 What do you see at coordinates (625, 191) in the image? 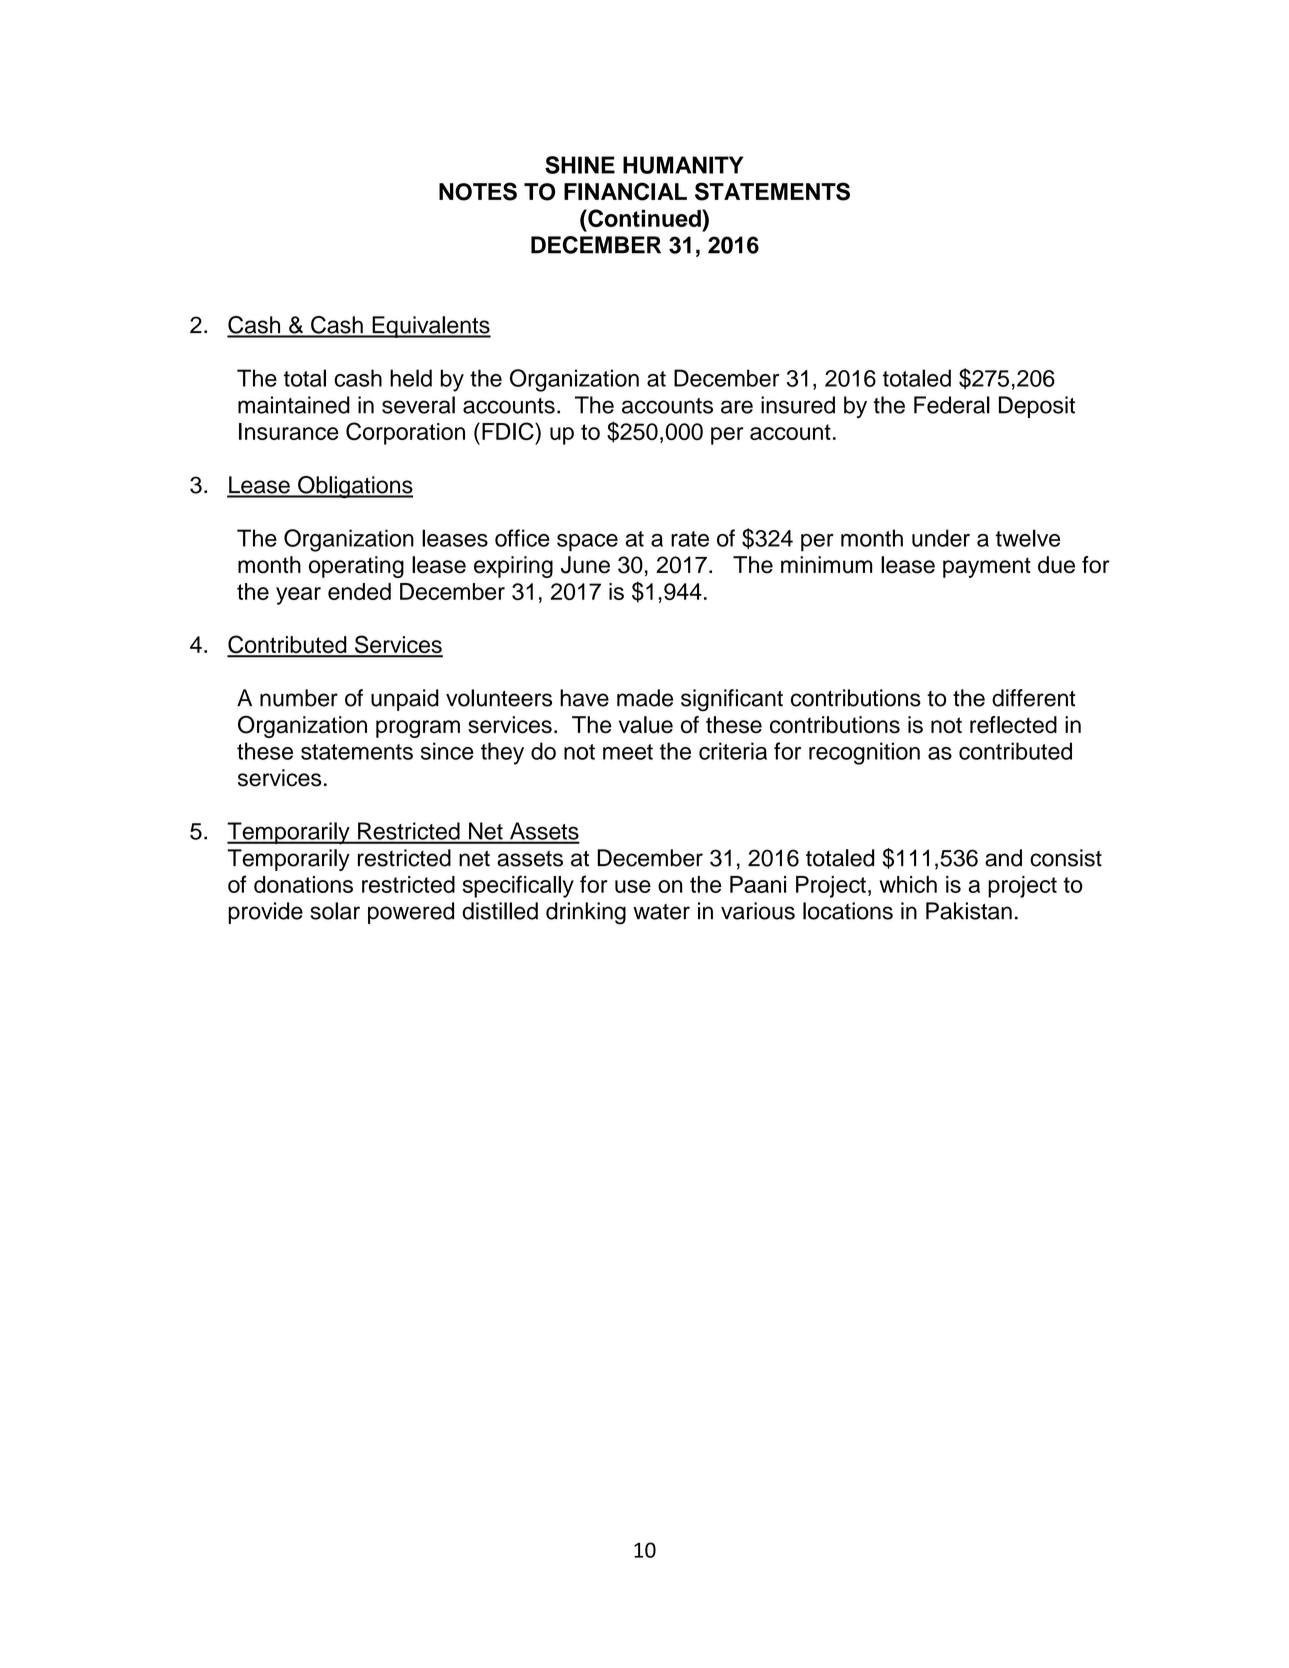
I see `FINANCIAL` at bounding box center [625, 191].
